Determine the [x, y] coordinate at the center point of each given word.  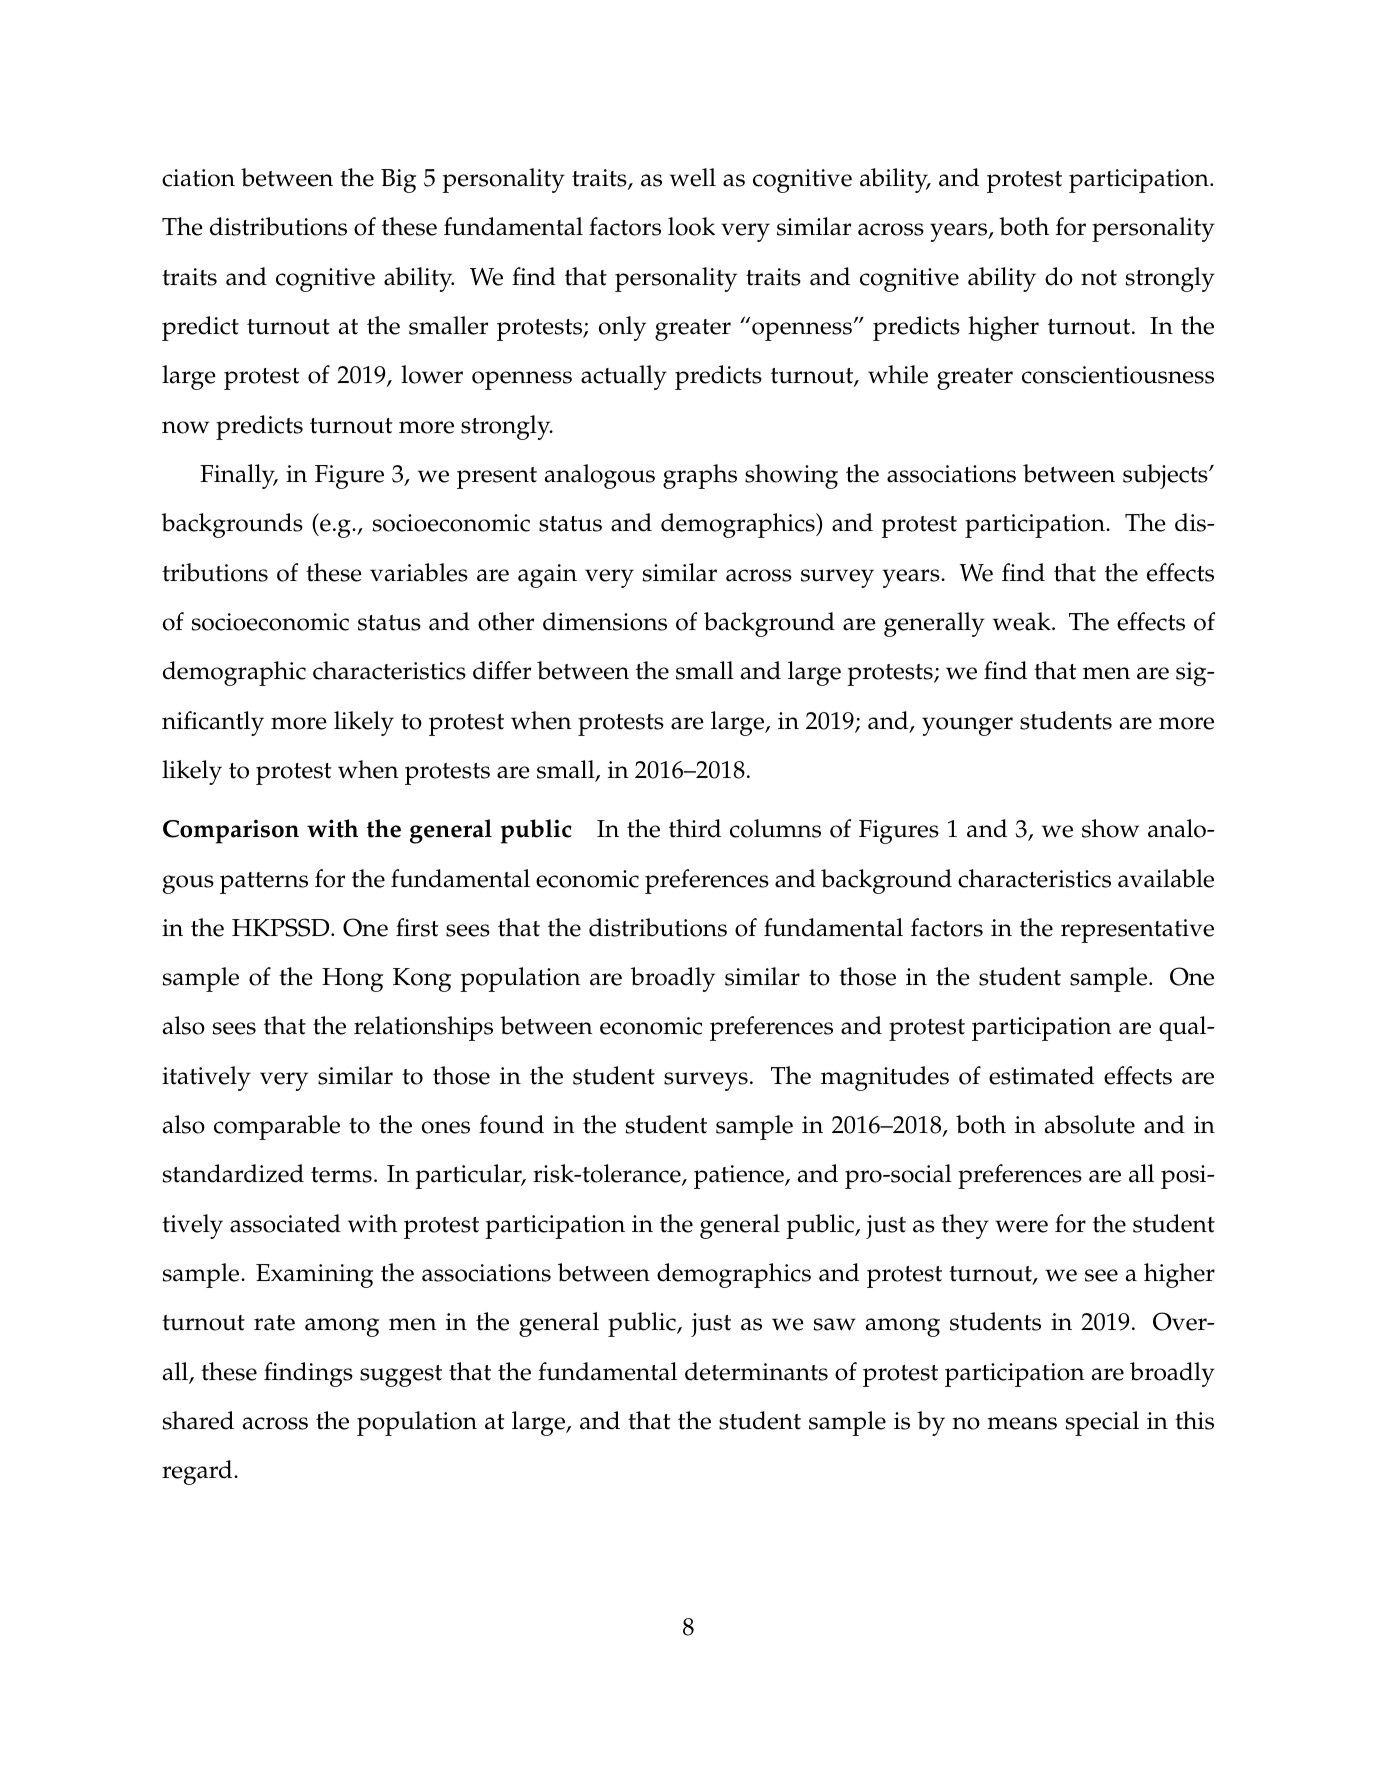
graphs [700, 476]
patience [740, 1177]
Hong [352, 980]
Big [398, 181]
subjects [1166, 476]
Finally [239, 476]
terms [341, 1175]
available [1166, 878]
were [1021, 1226]
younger [967, 726]
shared [198, 1420]
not [1099, 278]
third [695, 828]
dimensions [605, 621]
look [691, 226]
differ [502, 670]
